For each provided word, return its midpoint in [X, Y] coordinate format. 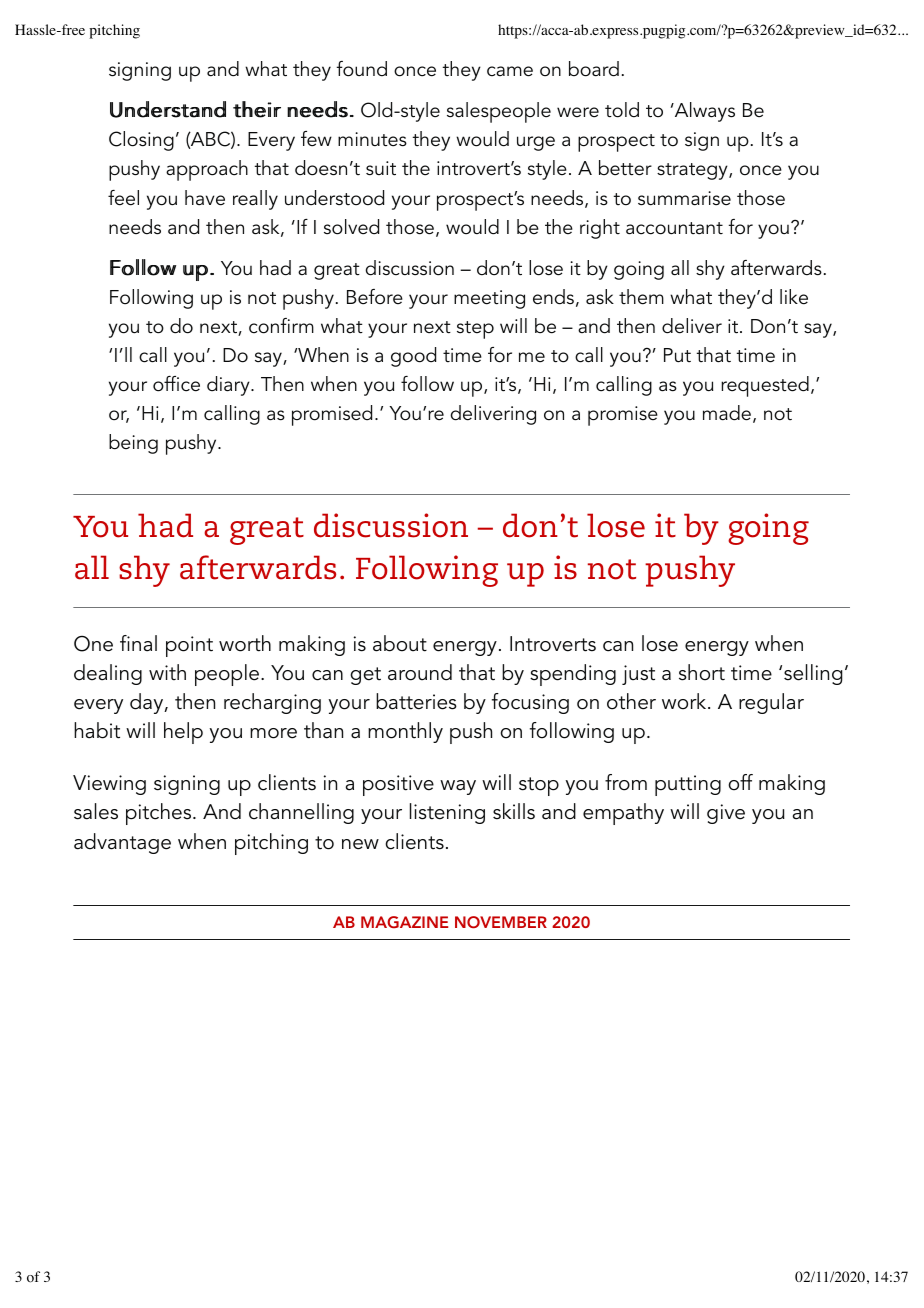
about [400, 643]
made [727, 413]
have [205, 198]
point [189, 646]
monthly [405, 732]
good [413, 357]
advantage [122, 843]
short [702, 672]
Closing [141, 141]
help [183, 733]
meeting [489, 299]
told [622, 110]
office [176, 384]
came [510, 71]
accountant [674, 228]
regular [771, 703]
